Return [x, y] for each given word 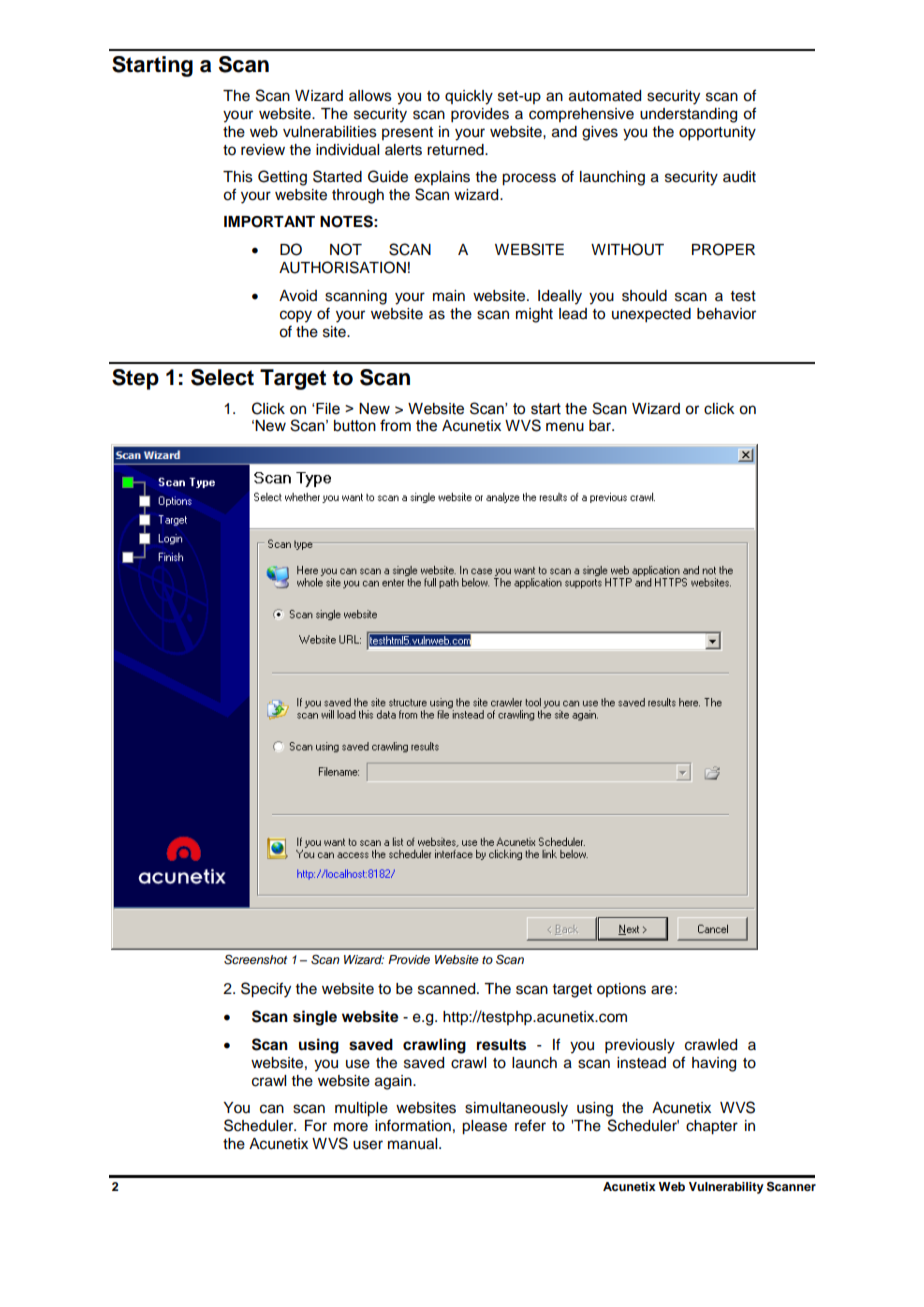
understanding [688, 115]
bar [601, 426]
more [351, 1127]
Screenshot [255, 960]
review [263, 150]
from [395, 425]
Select [222, 377]
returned [456, 150]
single [315, 1018]
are [662, 990]
